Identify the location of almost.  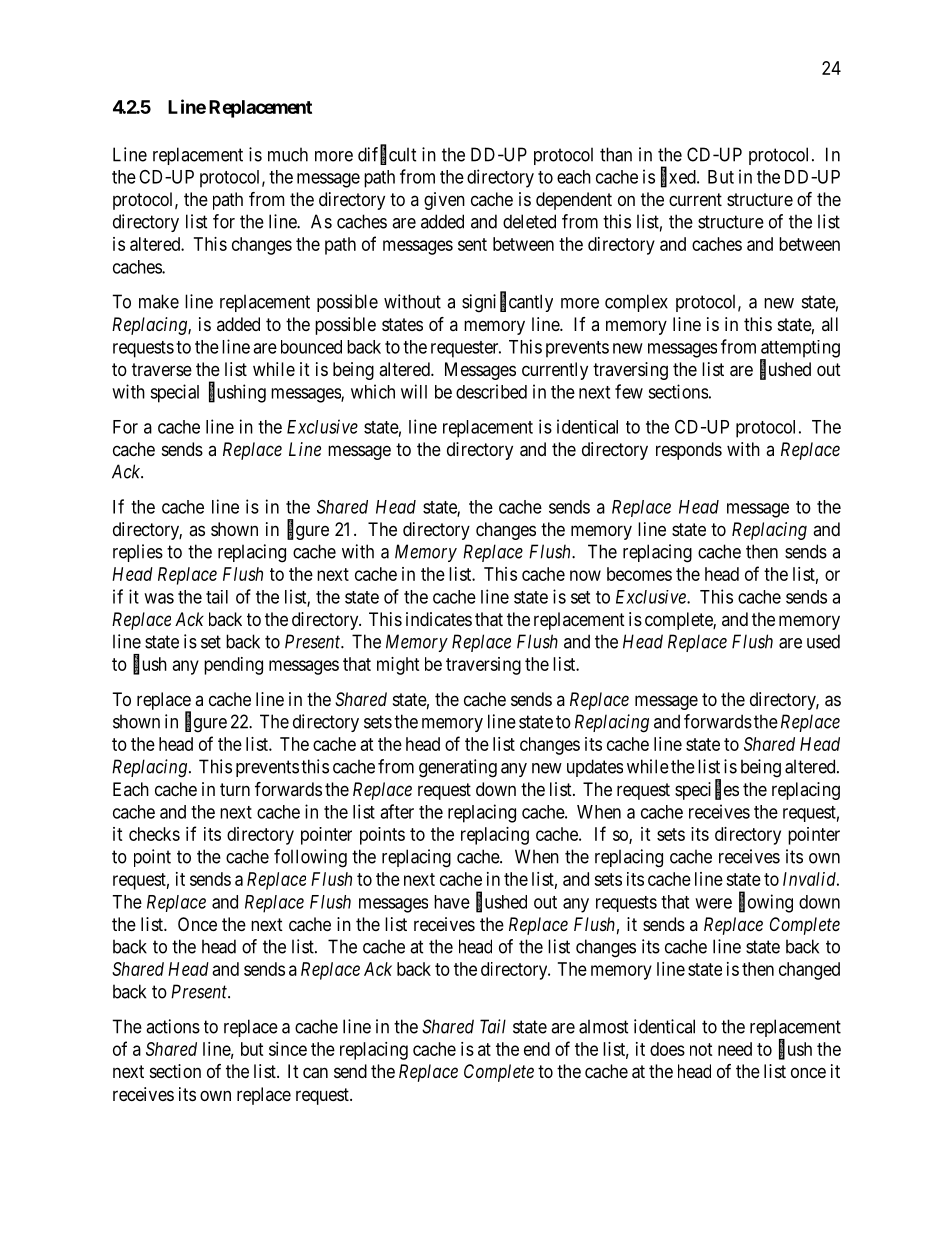
(603, 1026).
